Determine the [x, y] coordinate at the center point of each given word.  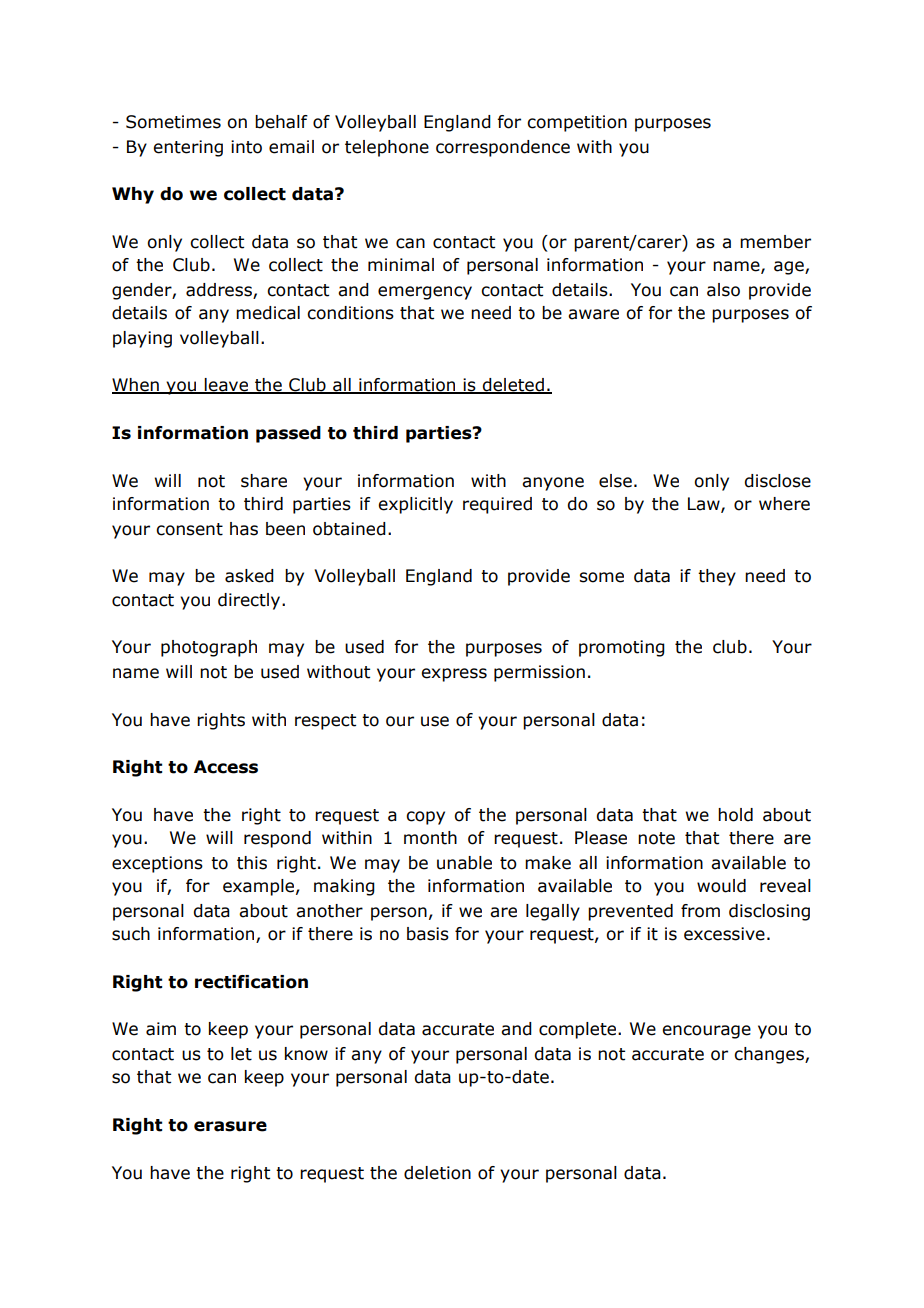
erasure [230, 1126]
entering [188, 148]
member [775, 242]
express [454, 675]
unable [464, 863]
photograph [209, 648]
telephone [387, 148]
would [721, 886]
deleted [513, 386]
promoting [622, 648]
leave [227, 386]
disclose [777, 481]
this [252, 863]
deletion [437, 1173]
